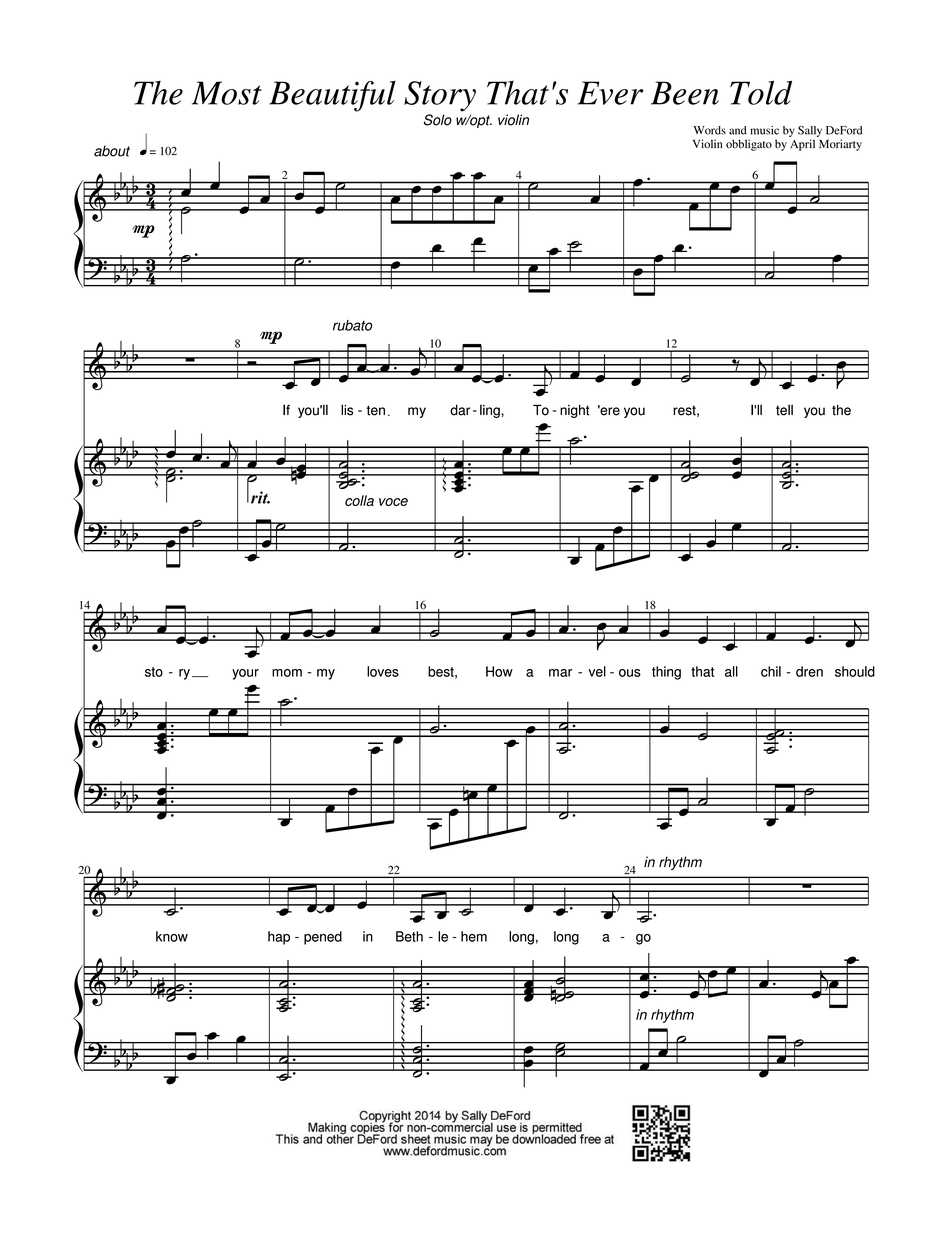 The image size is (952, 1233). Describe the element at coordinates (810, 131) in the screenshot. I see `Sally` at that location.
